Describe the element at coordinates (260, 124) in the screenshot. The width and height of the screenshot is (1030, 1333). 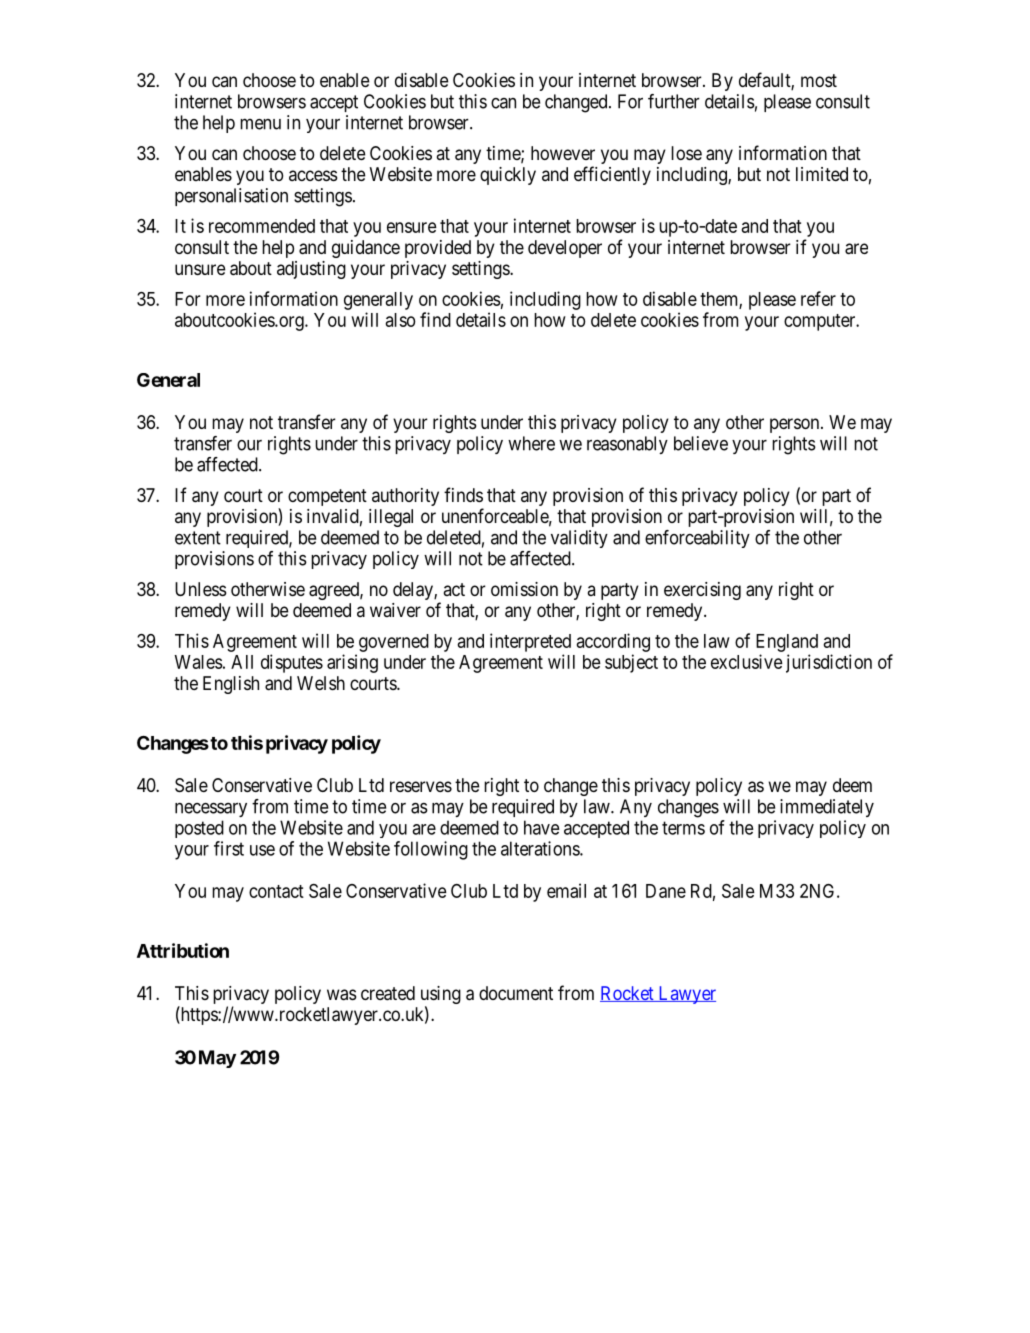
I see `menu` at that location.
